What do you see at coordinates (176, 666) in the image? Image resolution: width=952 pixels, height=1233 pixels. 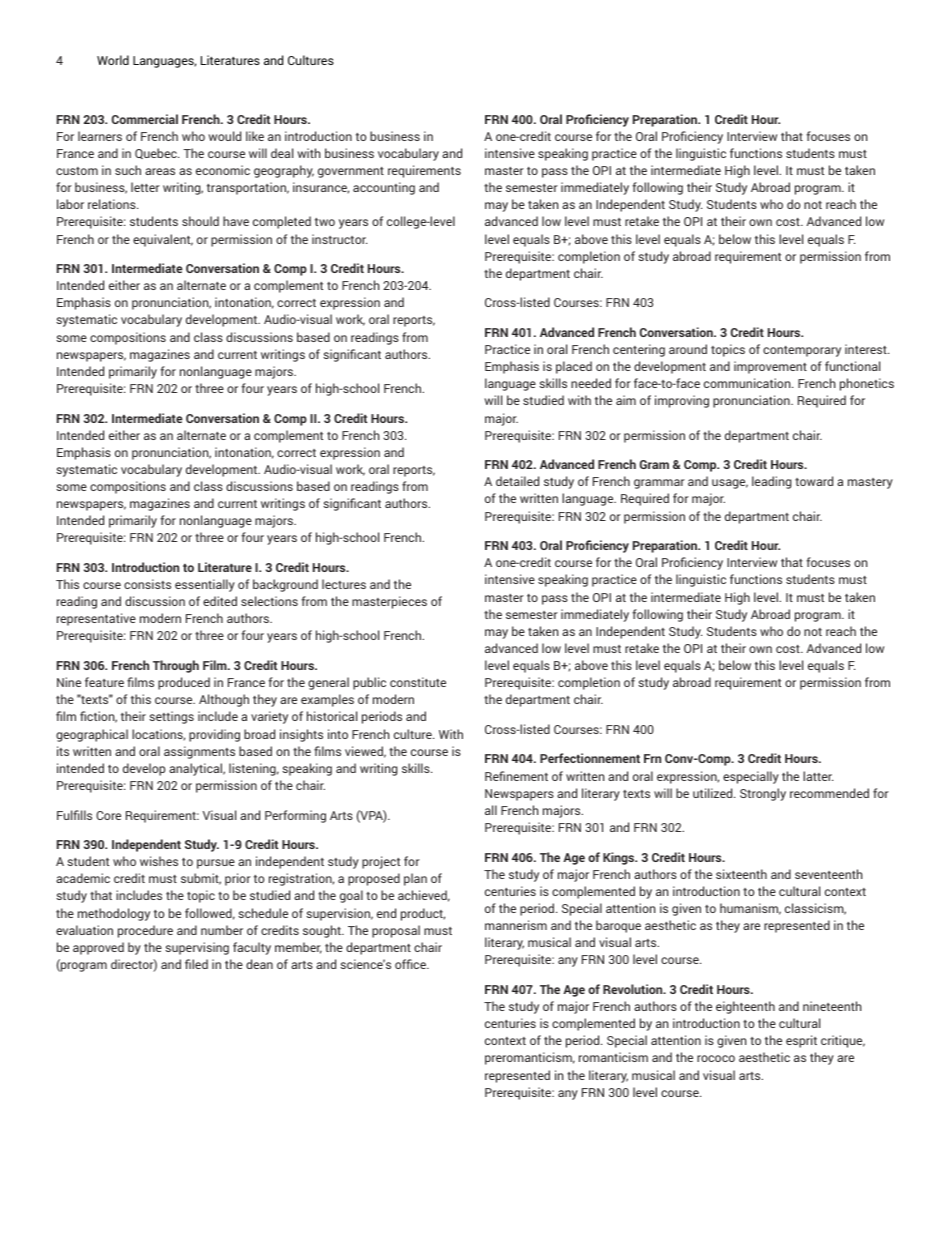 I see `Through` at bounding box center [176, 666].
